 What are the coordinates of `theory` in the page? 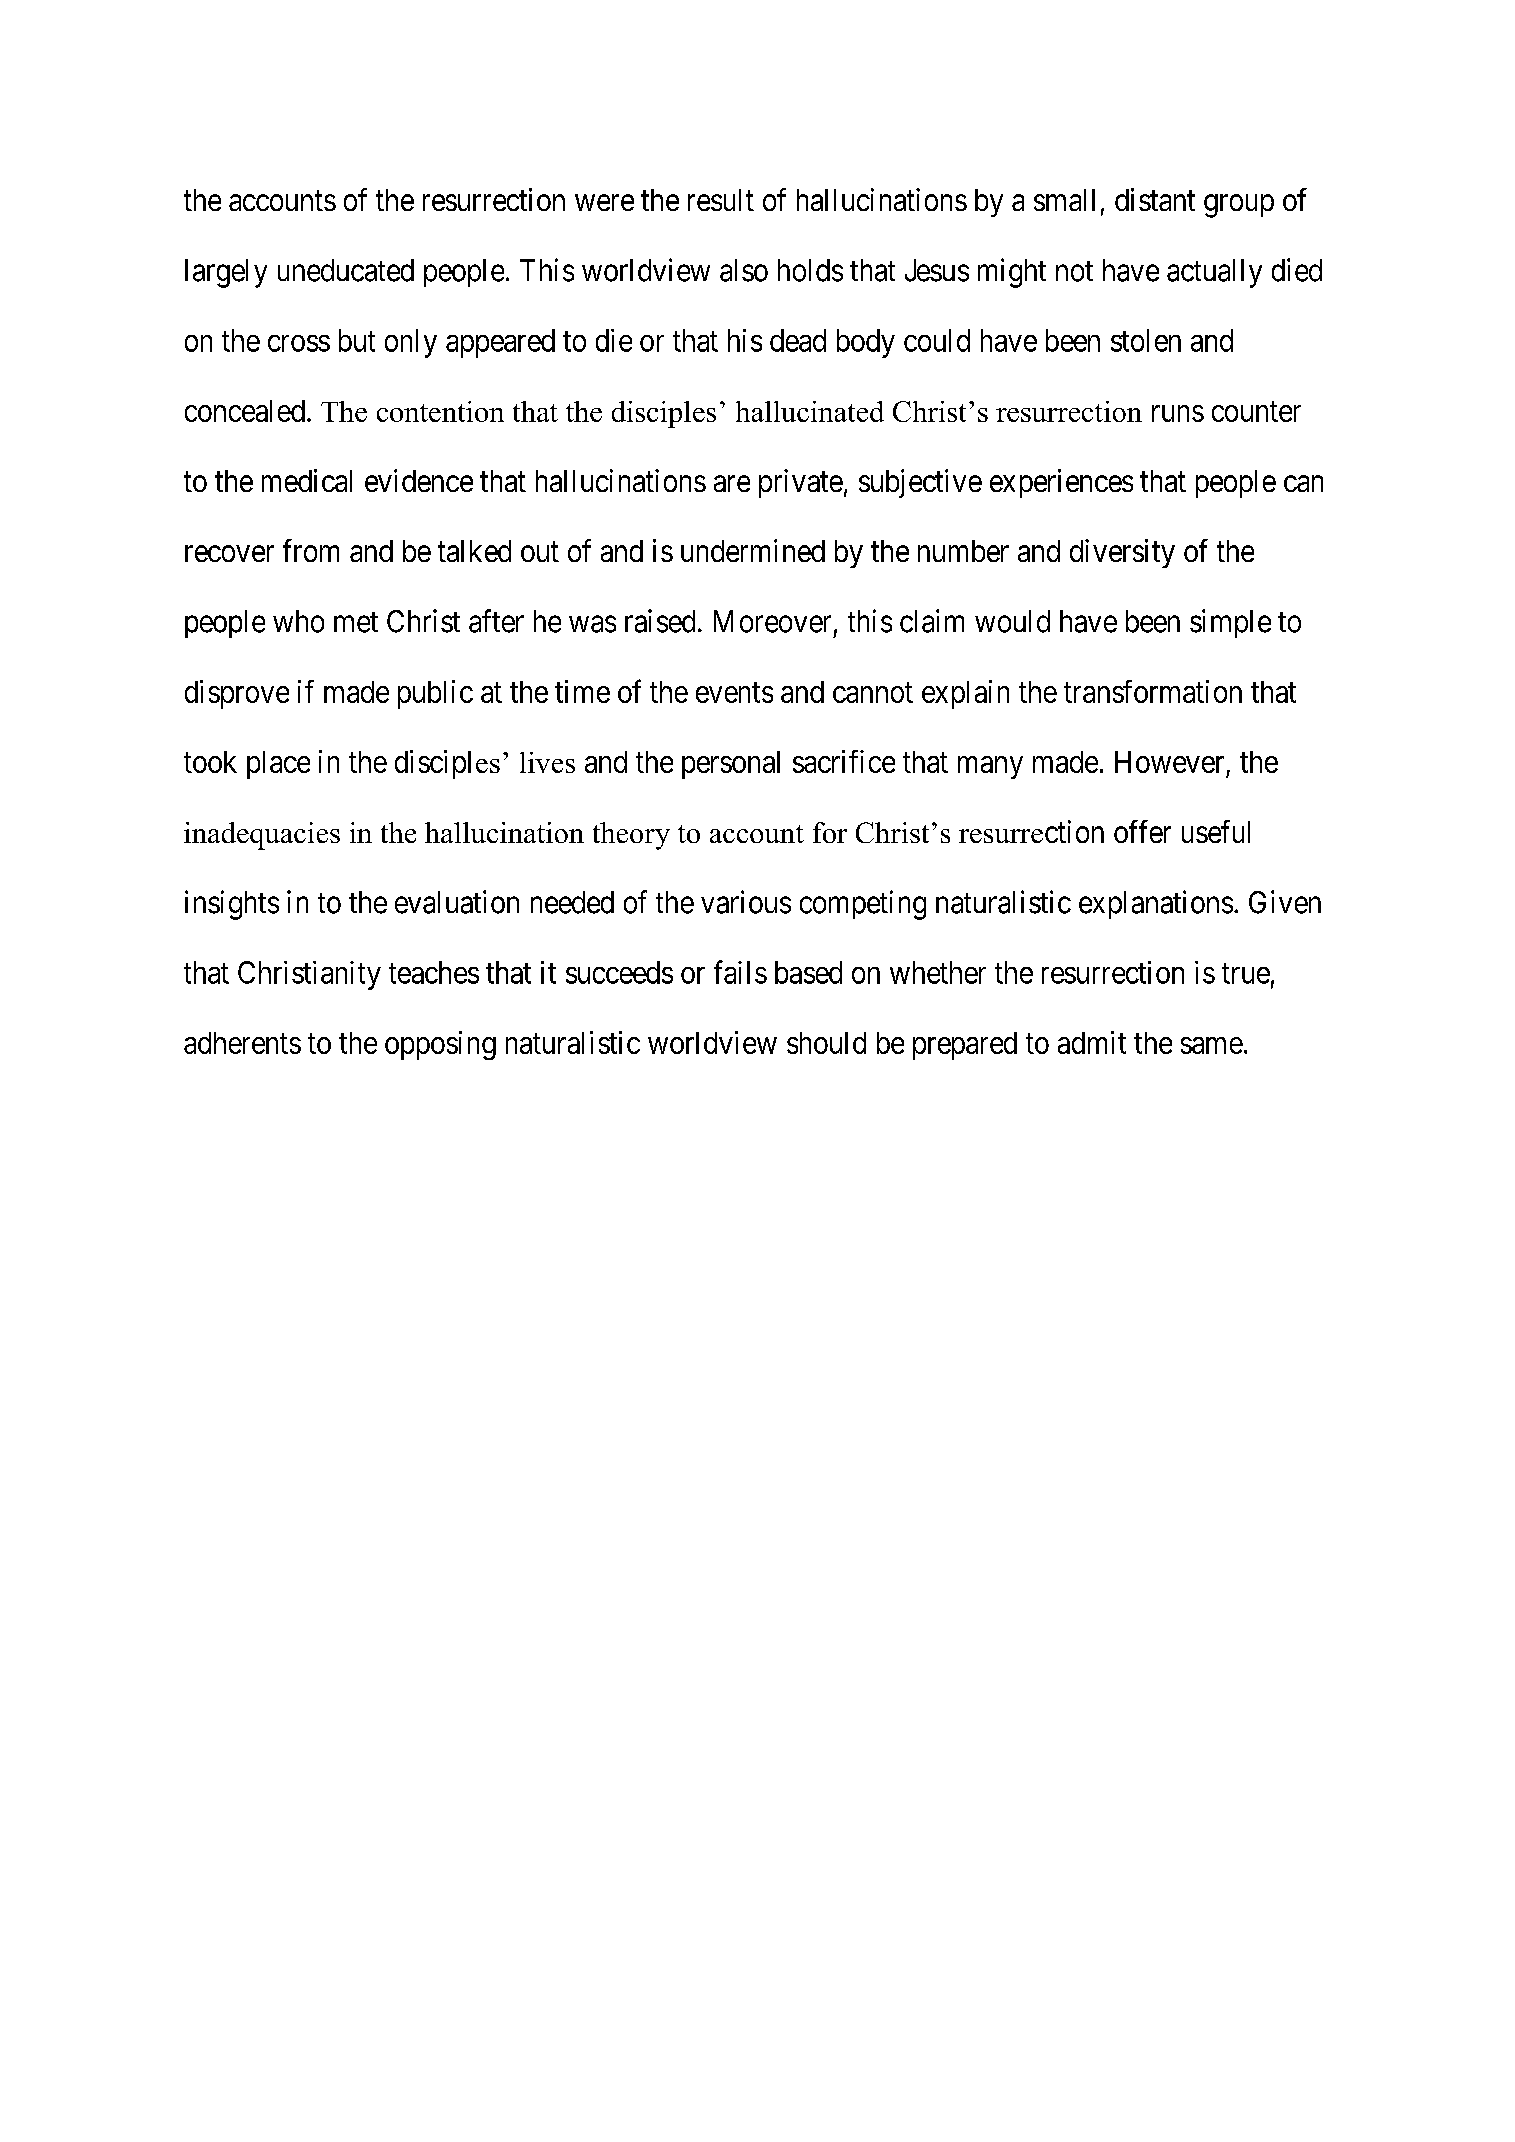 It's located at (631, 836).
